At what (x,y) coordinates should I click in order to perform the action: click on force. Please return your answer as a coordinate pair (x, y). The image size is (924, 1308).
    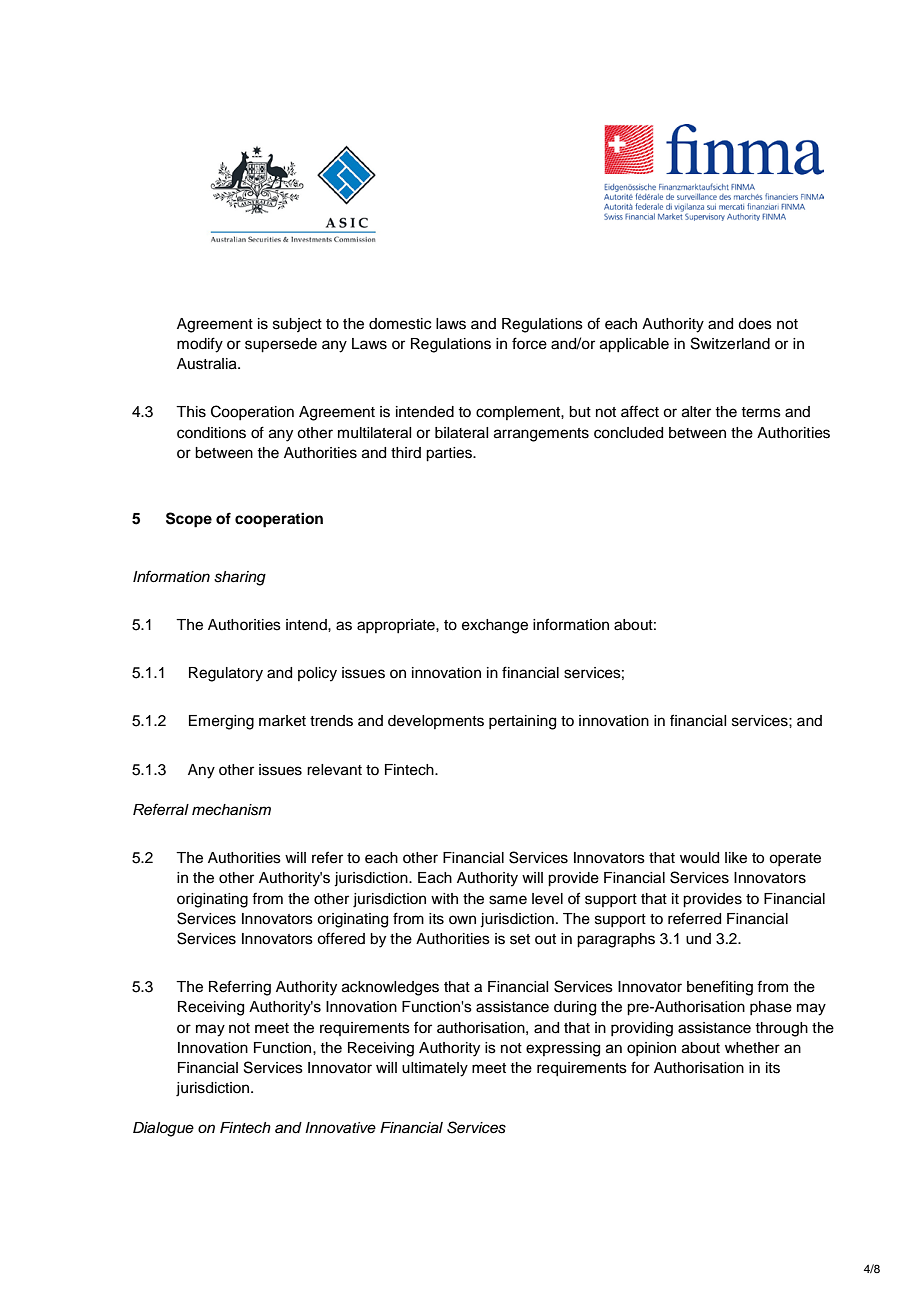
    Looking at the image, I should click on (529, 343).
